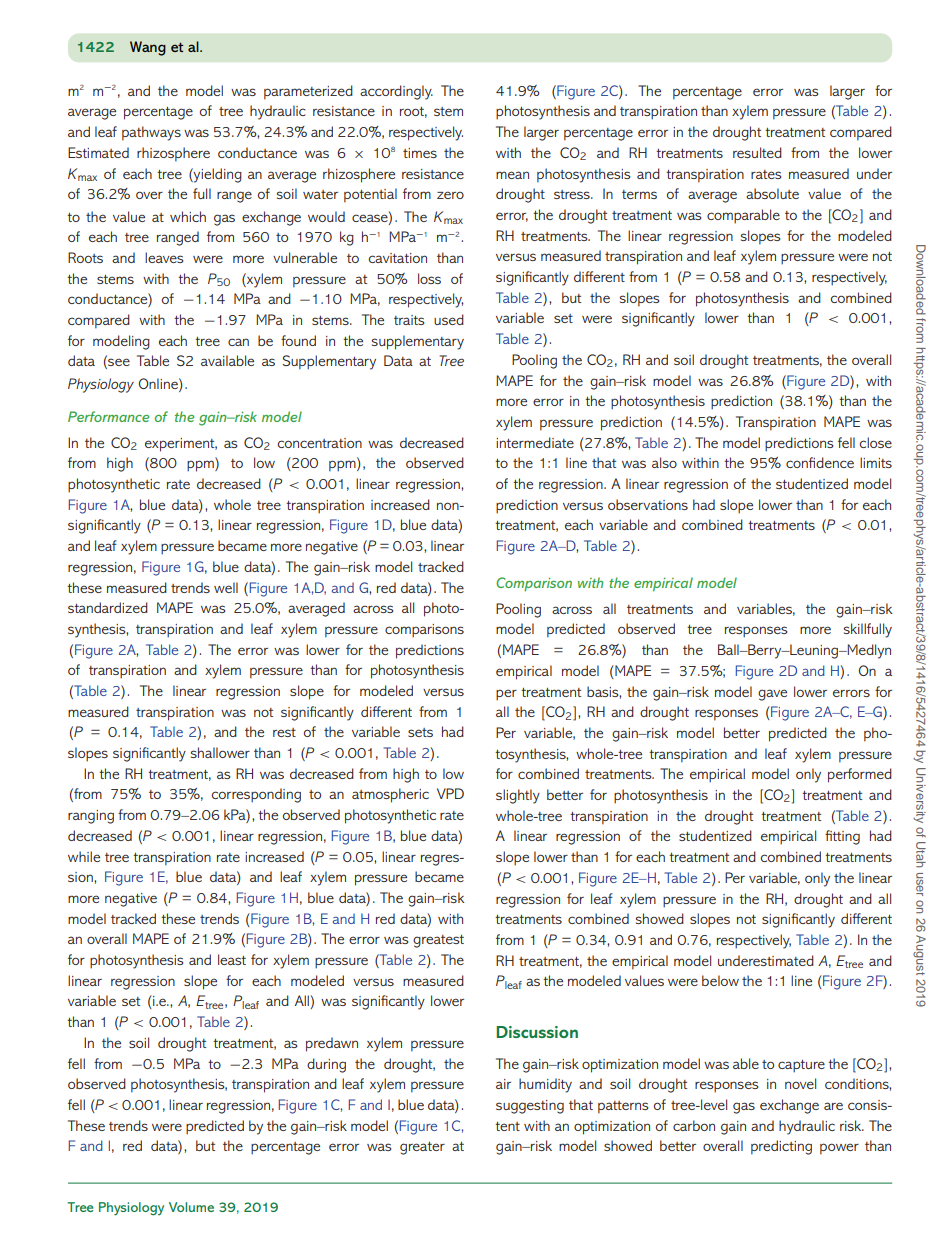 The height and width of the screenshot is (1251, 952). Describe the element at coordinates (256, 795) in the screenshot. I see `corresponding` at that location.
